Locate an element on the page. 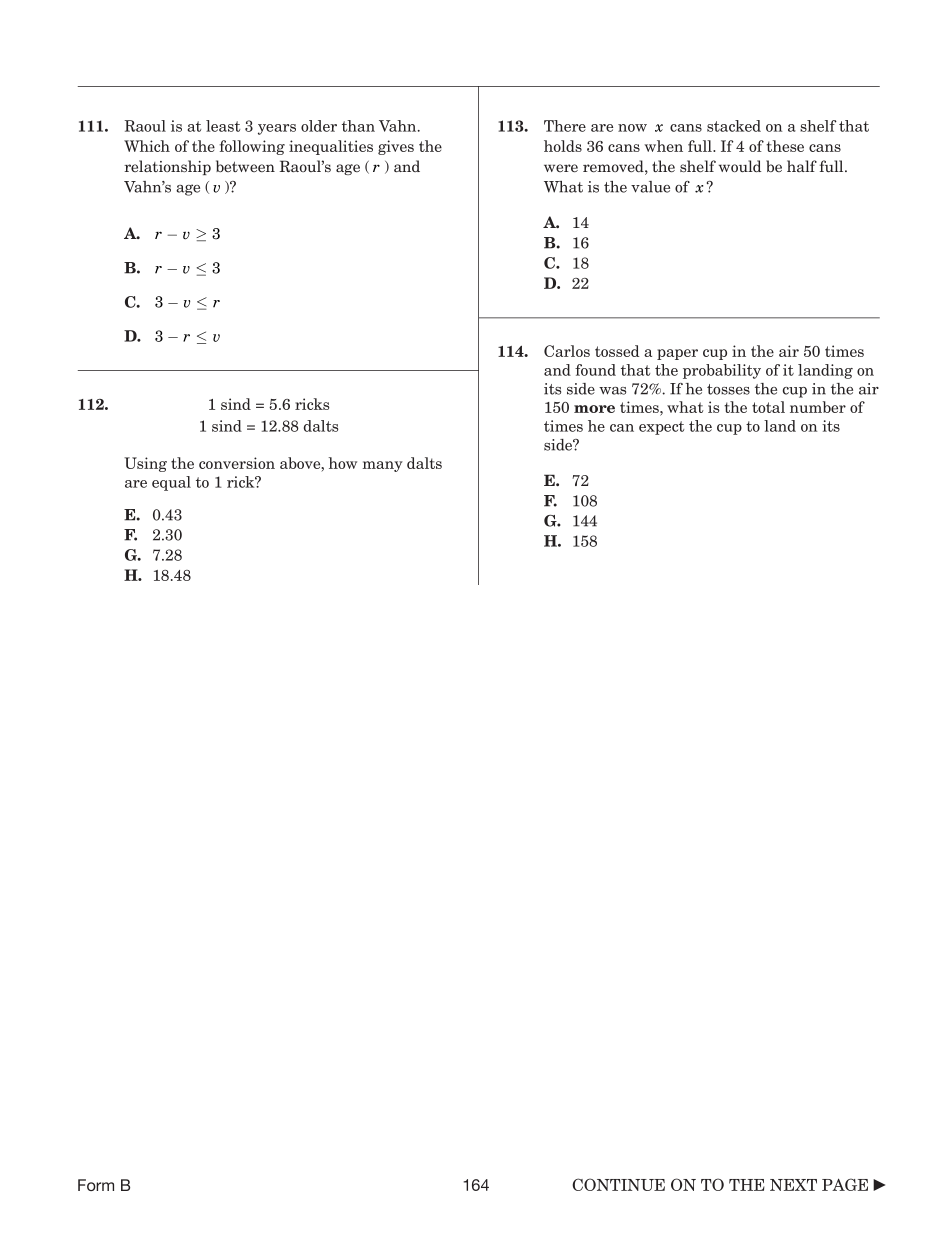  conversion is located at coordinates (237, 463).
